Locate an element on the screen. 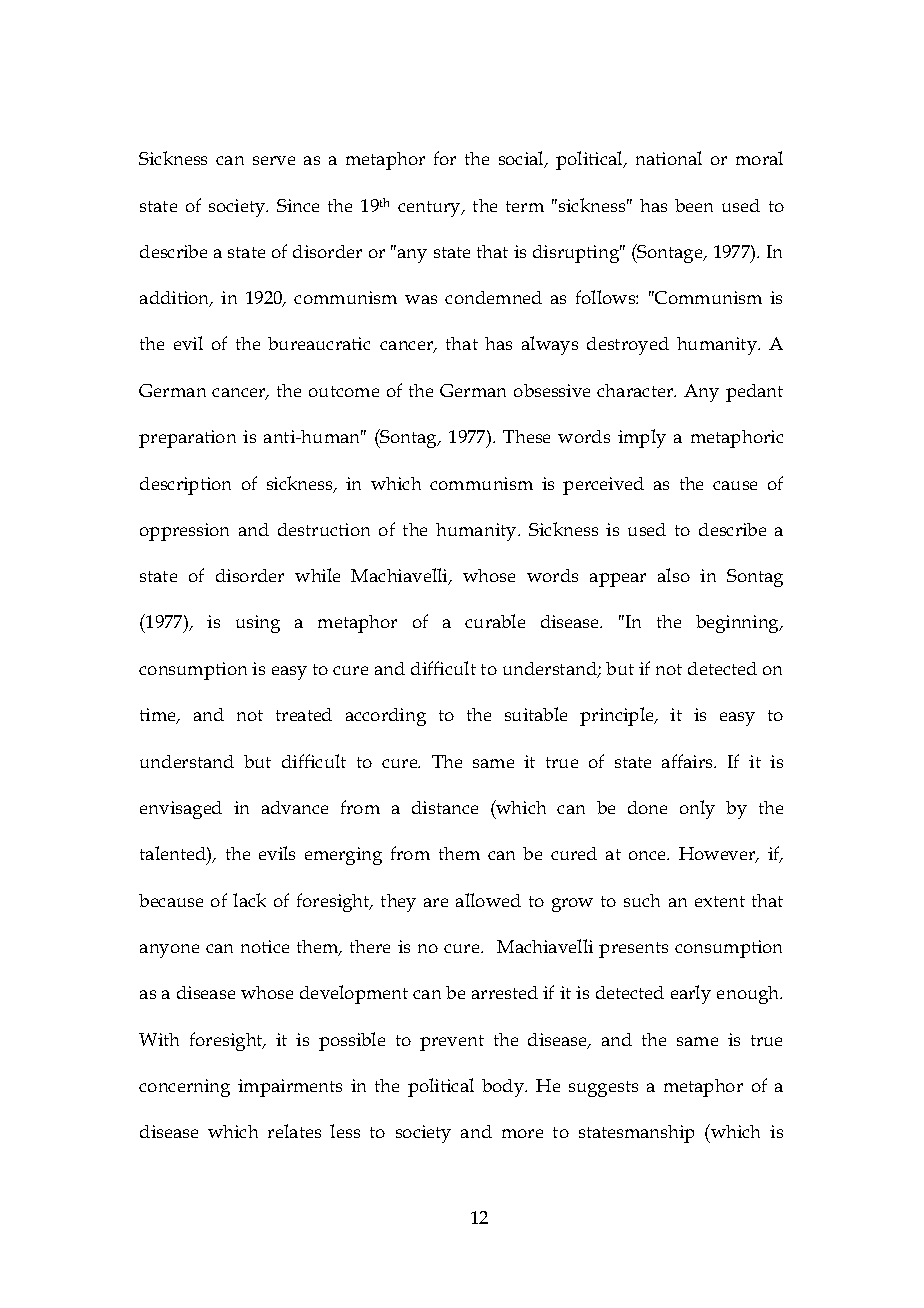  imply is located at coordinates (642, 438).
